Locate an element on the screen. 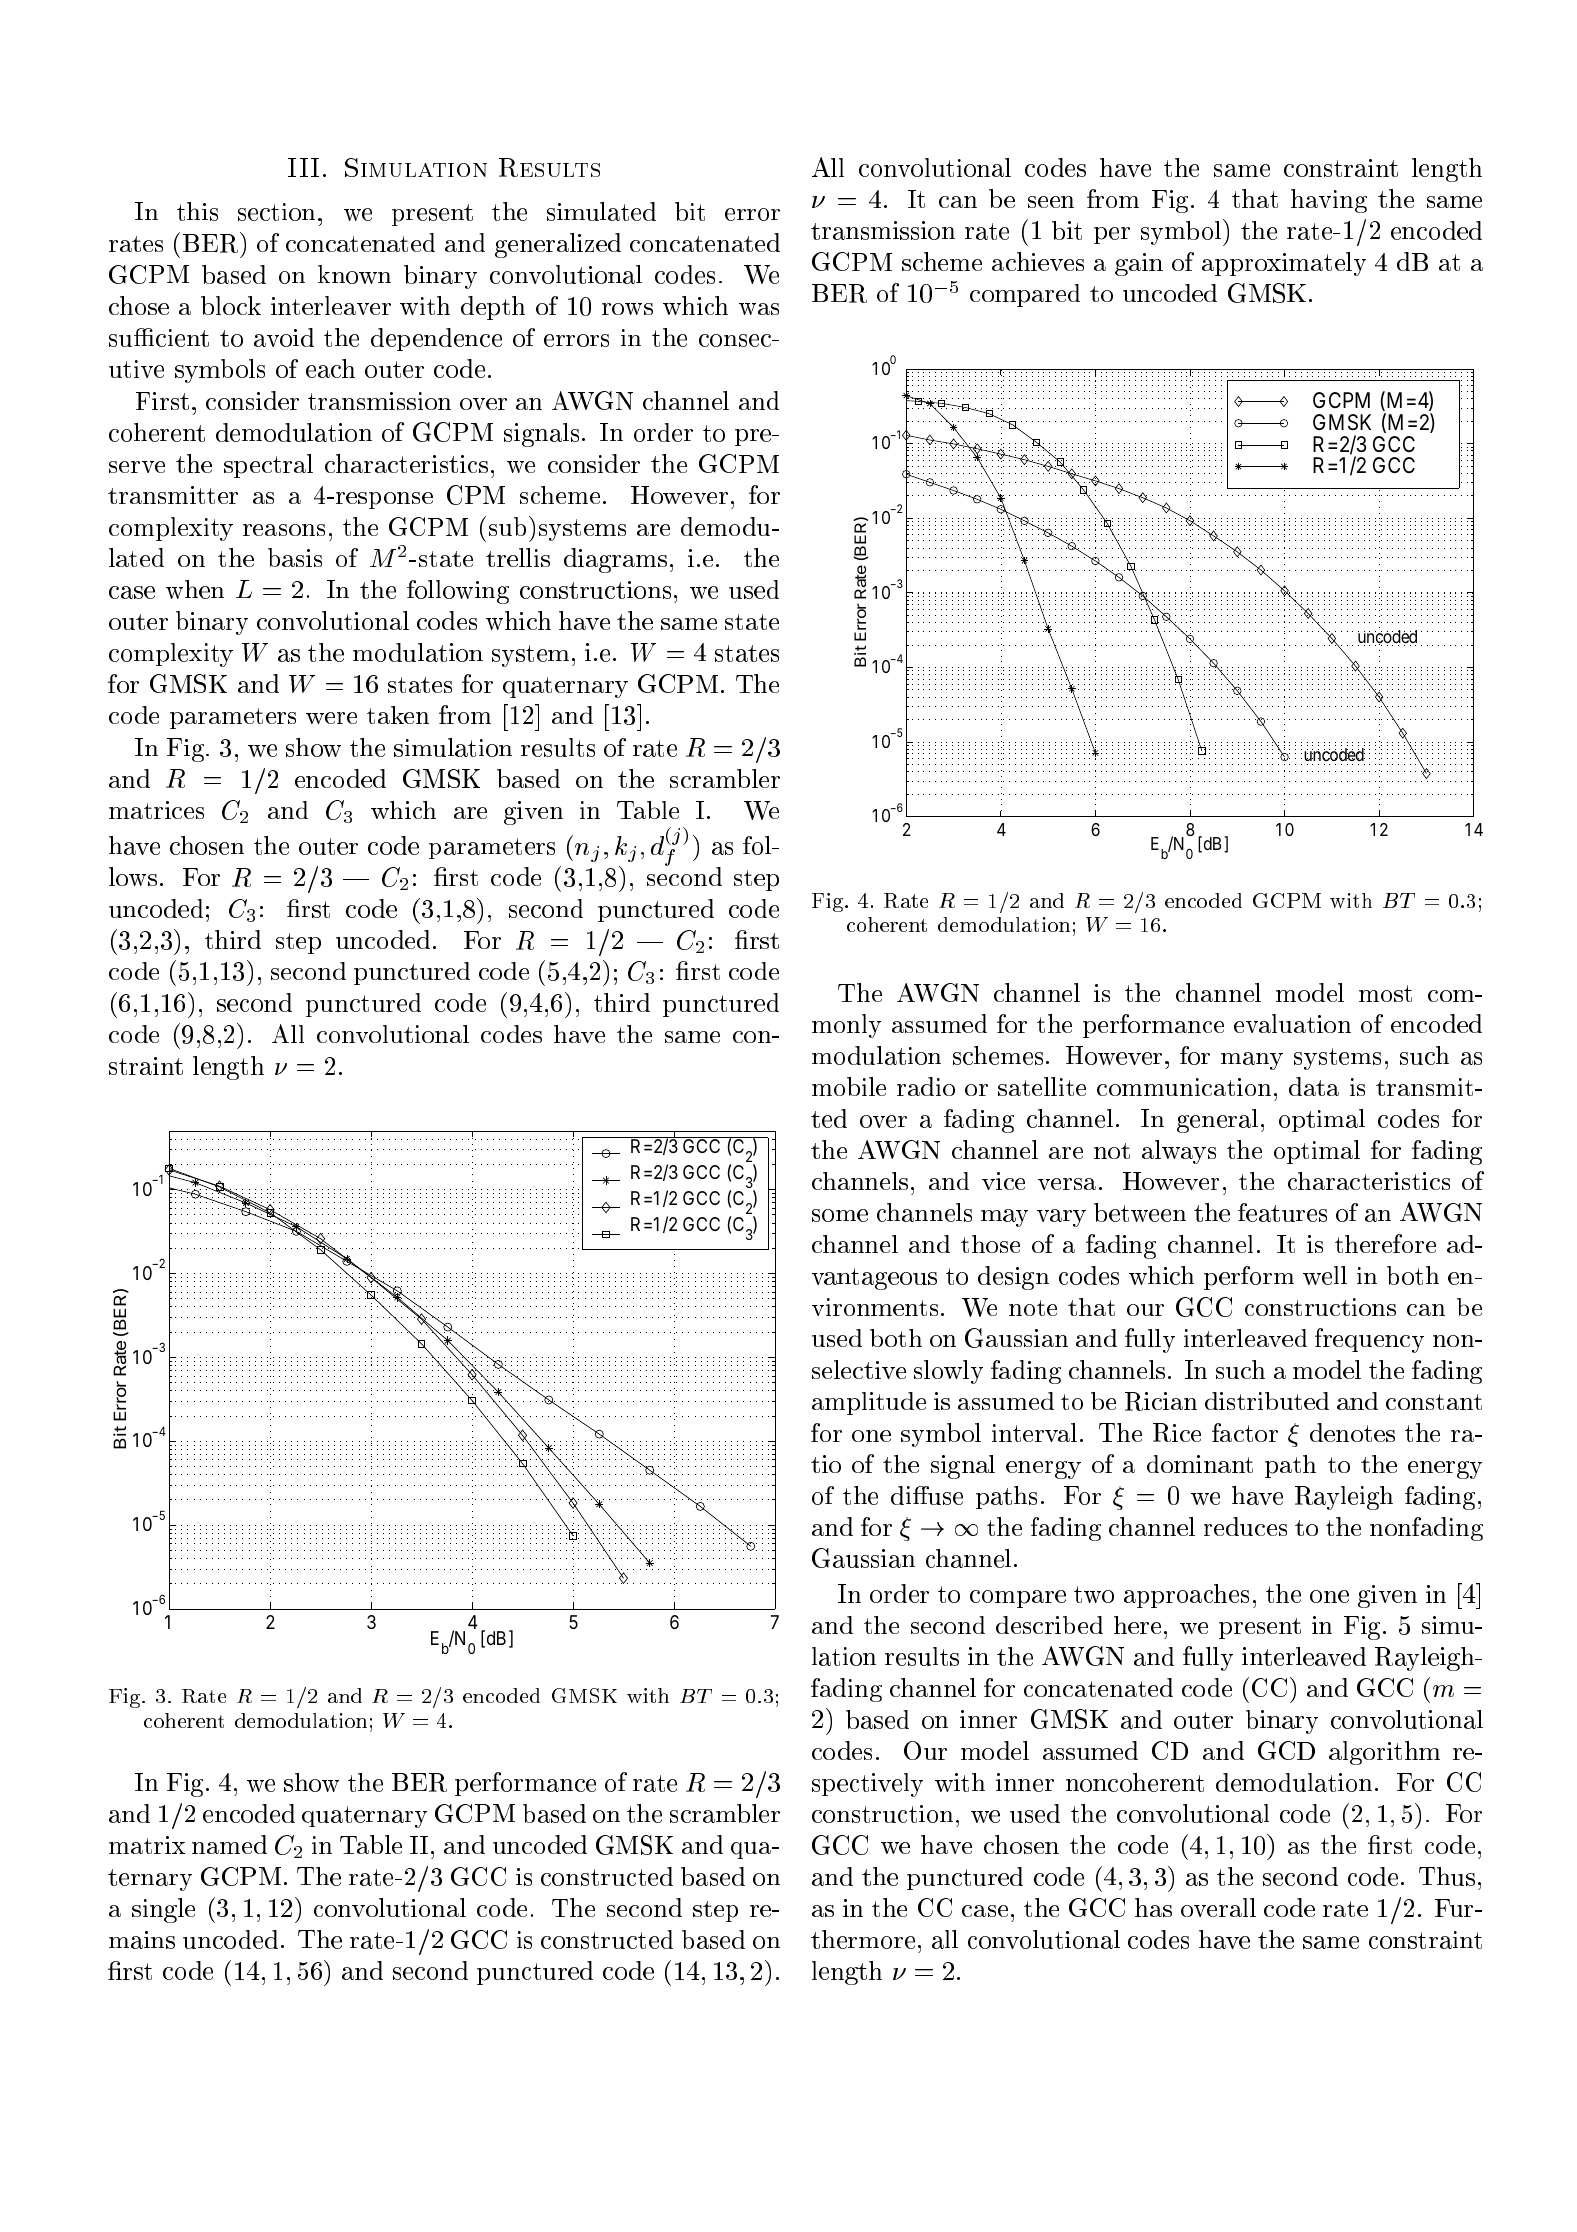 The image size is (1577, 2232). mobile is located at coordinates (849, 1086).
